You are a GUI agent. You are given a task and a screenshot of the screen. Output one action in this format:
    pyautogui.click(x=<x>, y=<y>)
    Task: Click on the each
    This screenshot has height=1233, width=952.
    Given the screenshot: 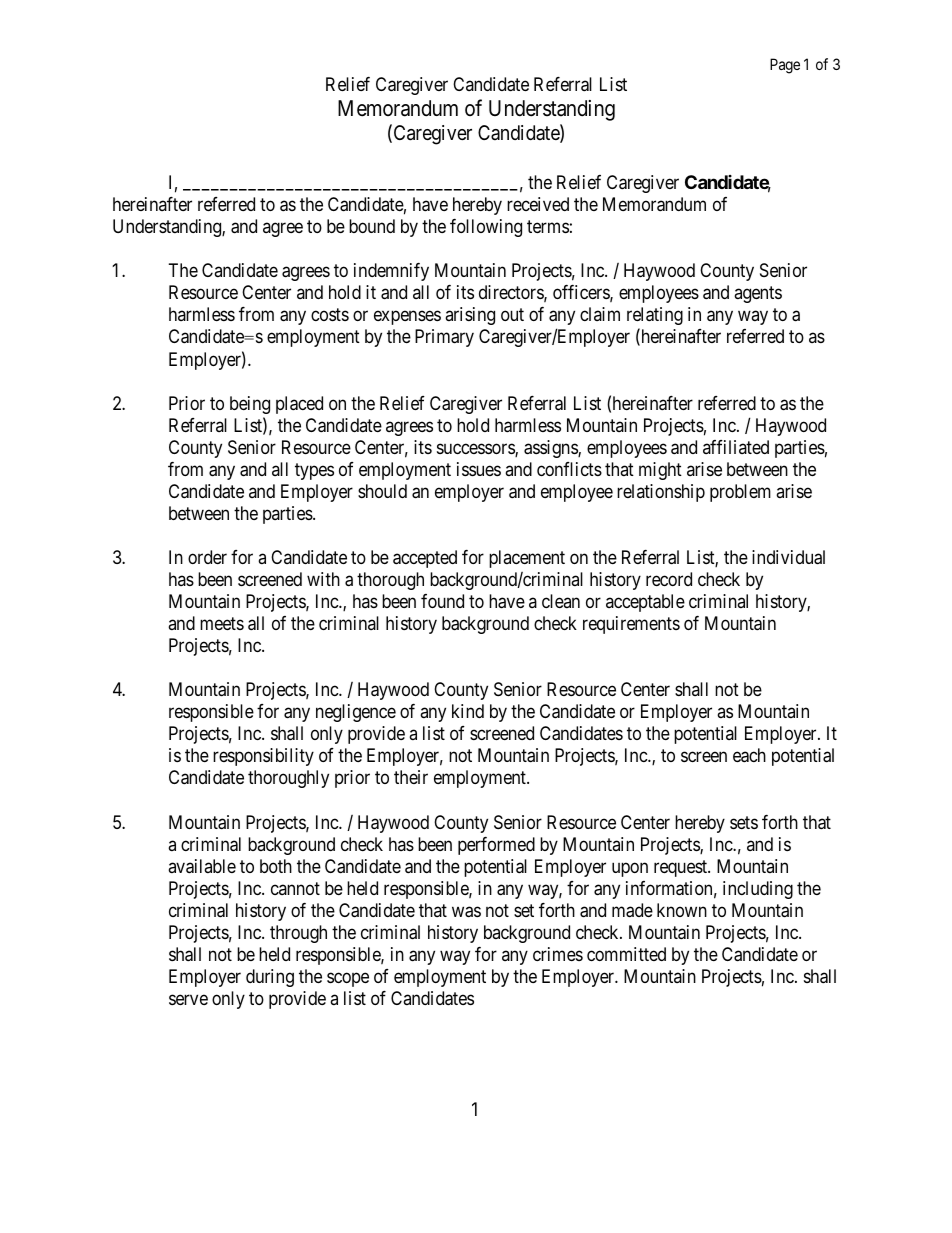 What is the action you would take?
    pyautogui.click(x=749, y=755)
